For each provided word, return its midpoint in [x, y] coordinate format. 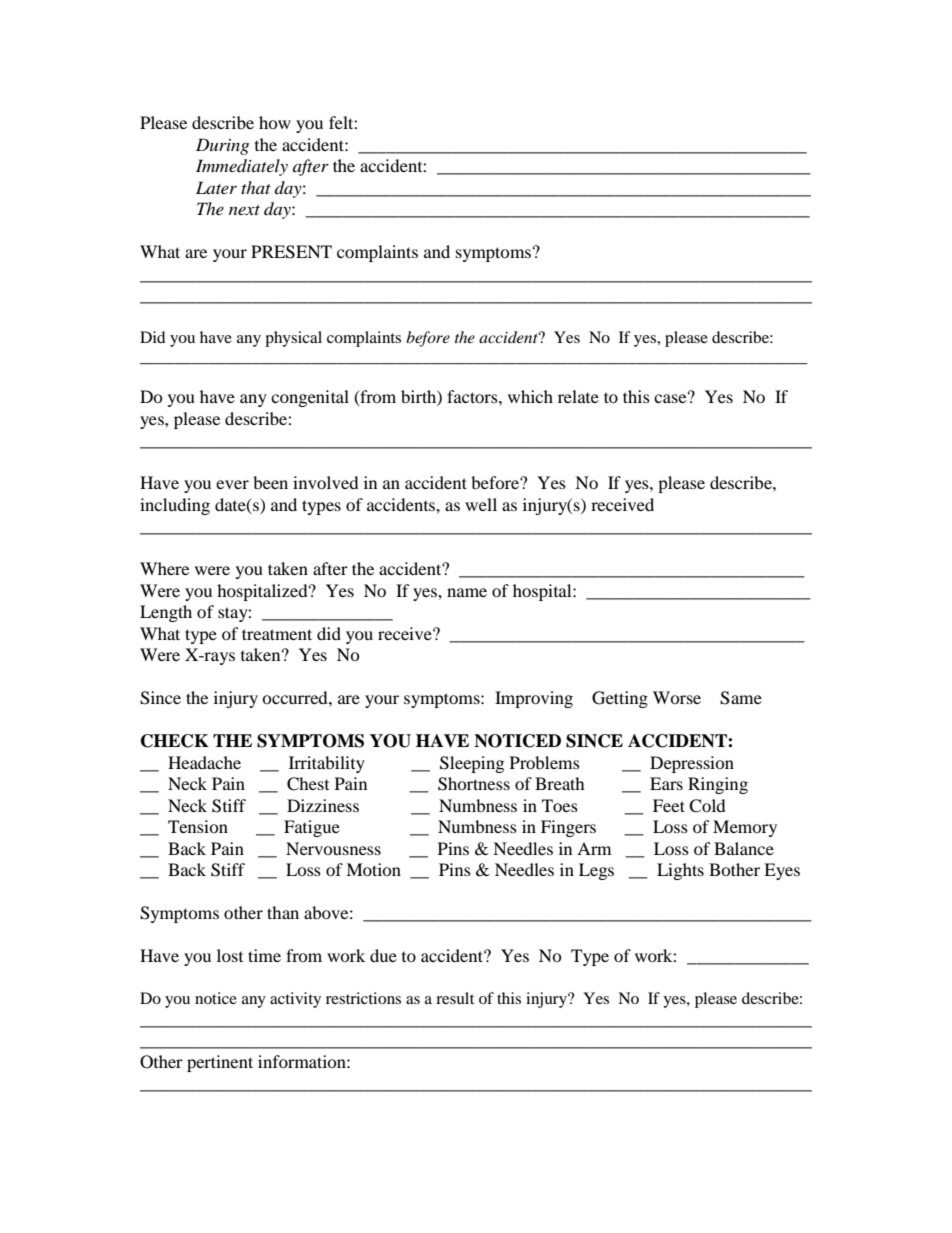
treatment [277, 634]
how [275, 122]
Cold [707, 806]
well [481, 504]
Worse [677, 697]
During [222, 146]
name [467, 592]
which [530, 396]
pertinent [220, 1063]
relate [578, 396]
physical [293, 339]
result [455, 998]
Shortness [474, 784]
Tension [198, 826]
